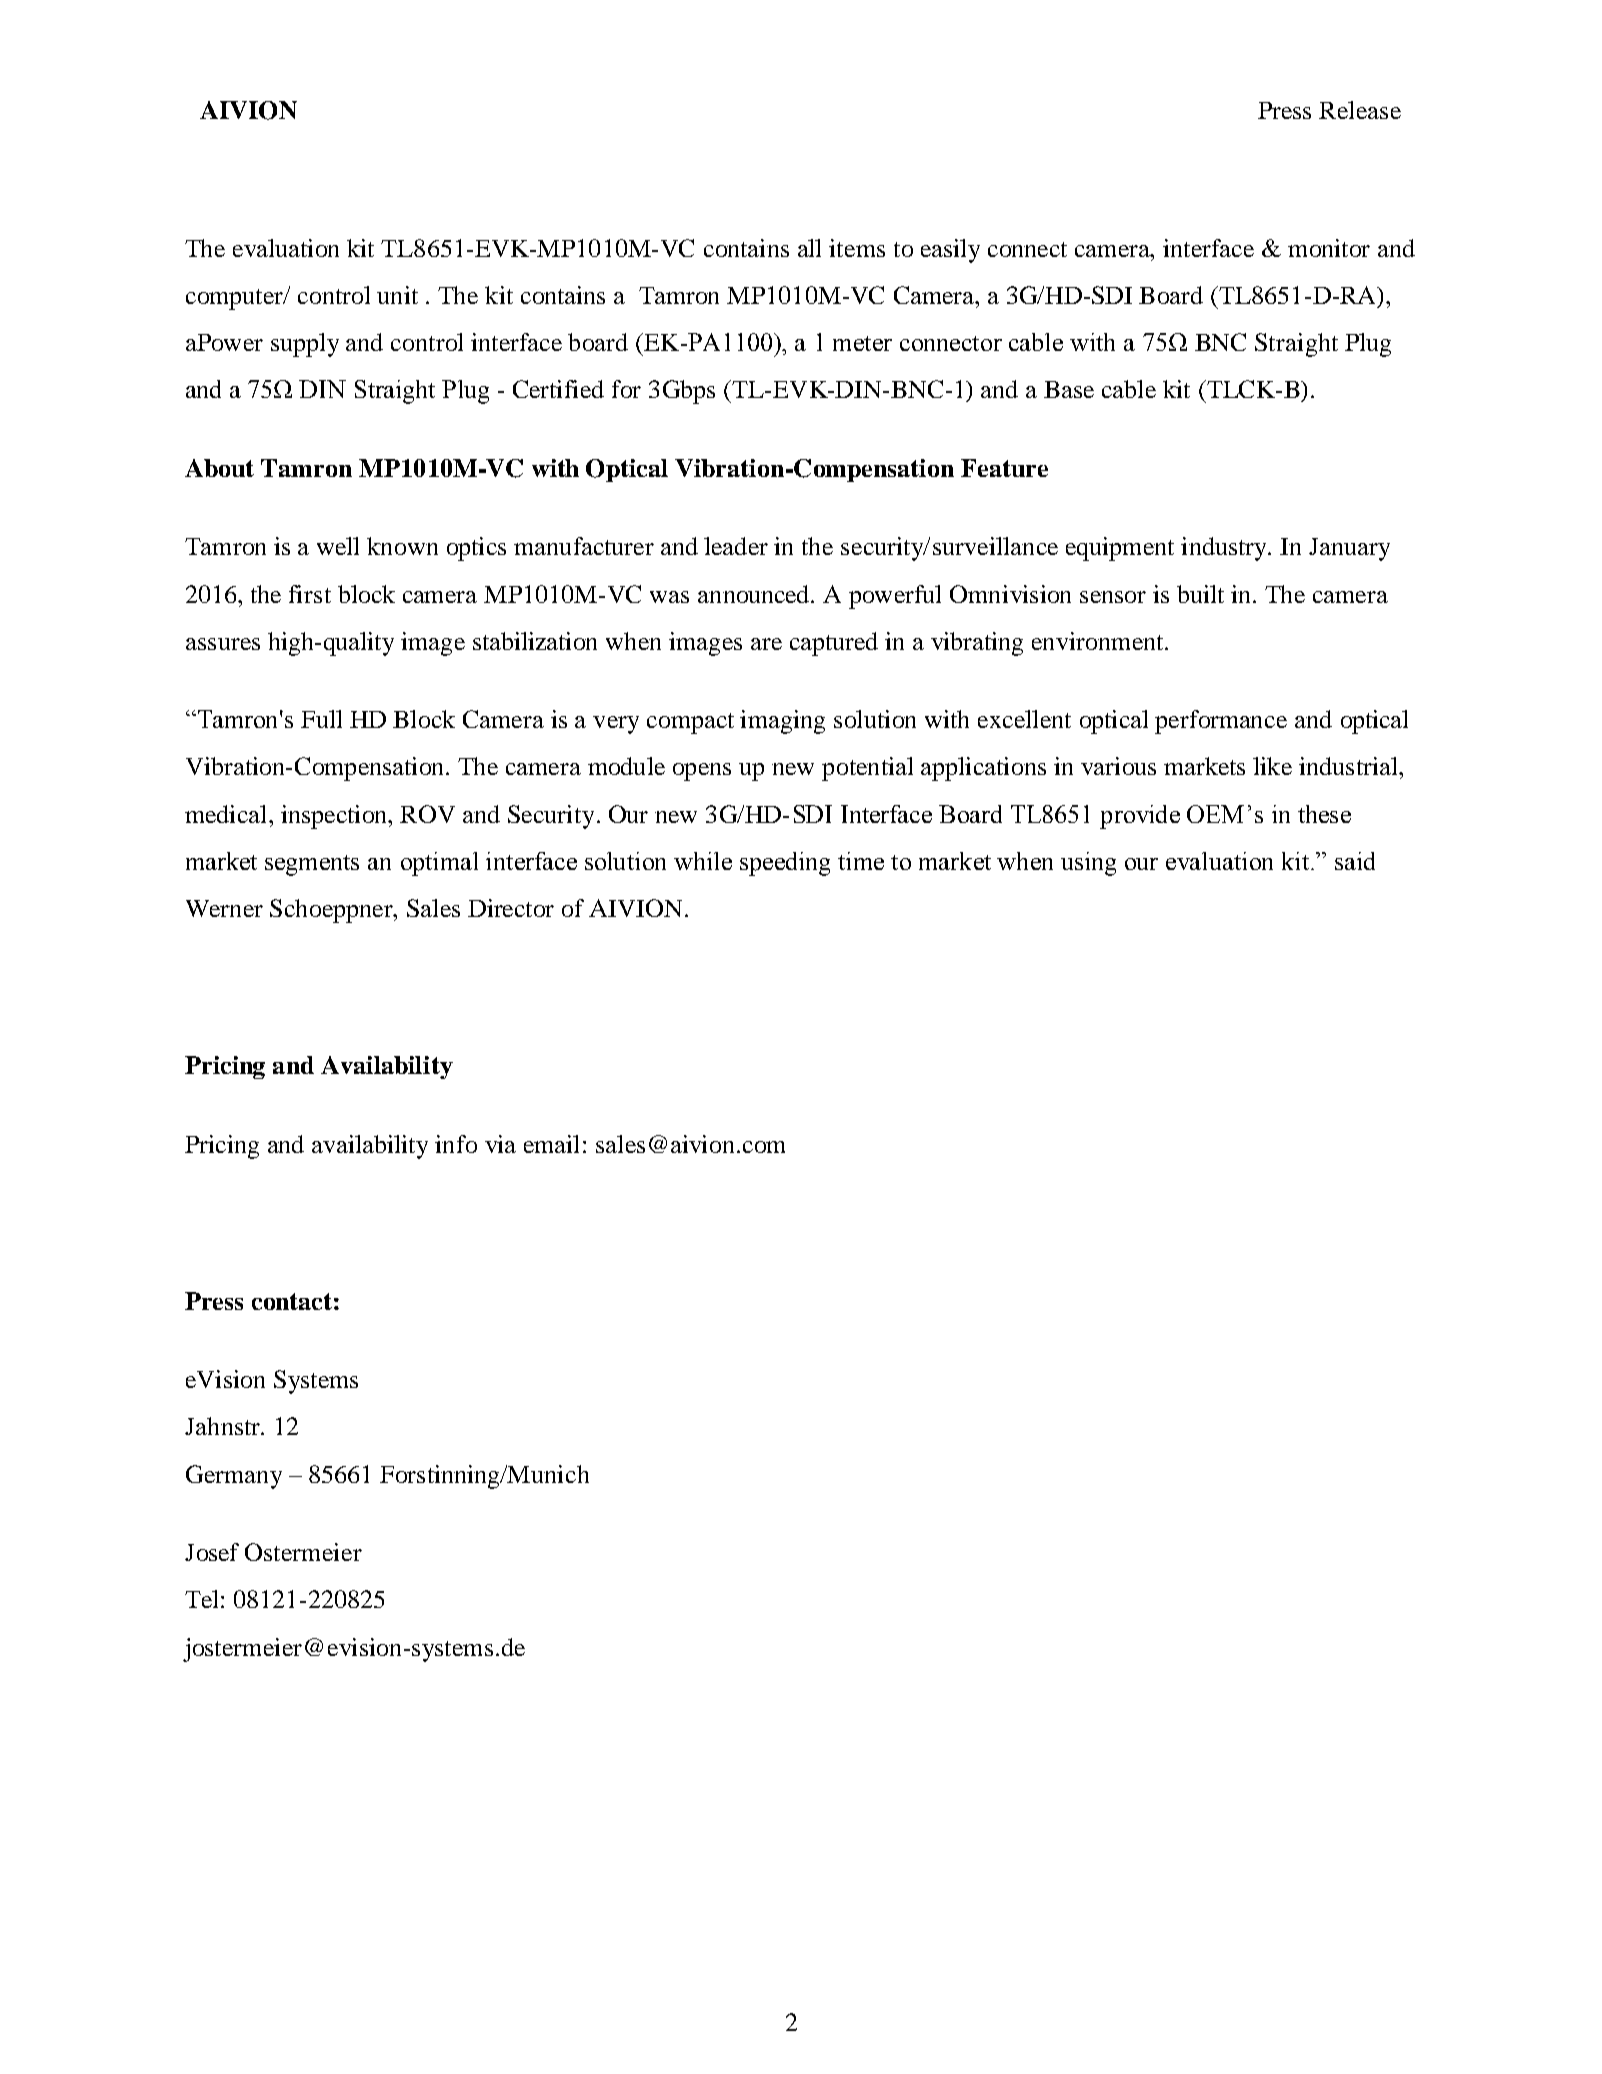 The width and height of the document is (1602, 2074). Describe the element at coordinates (1360, 110) in the document. I see `Release` at that location.
